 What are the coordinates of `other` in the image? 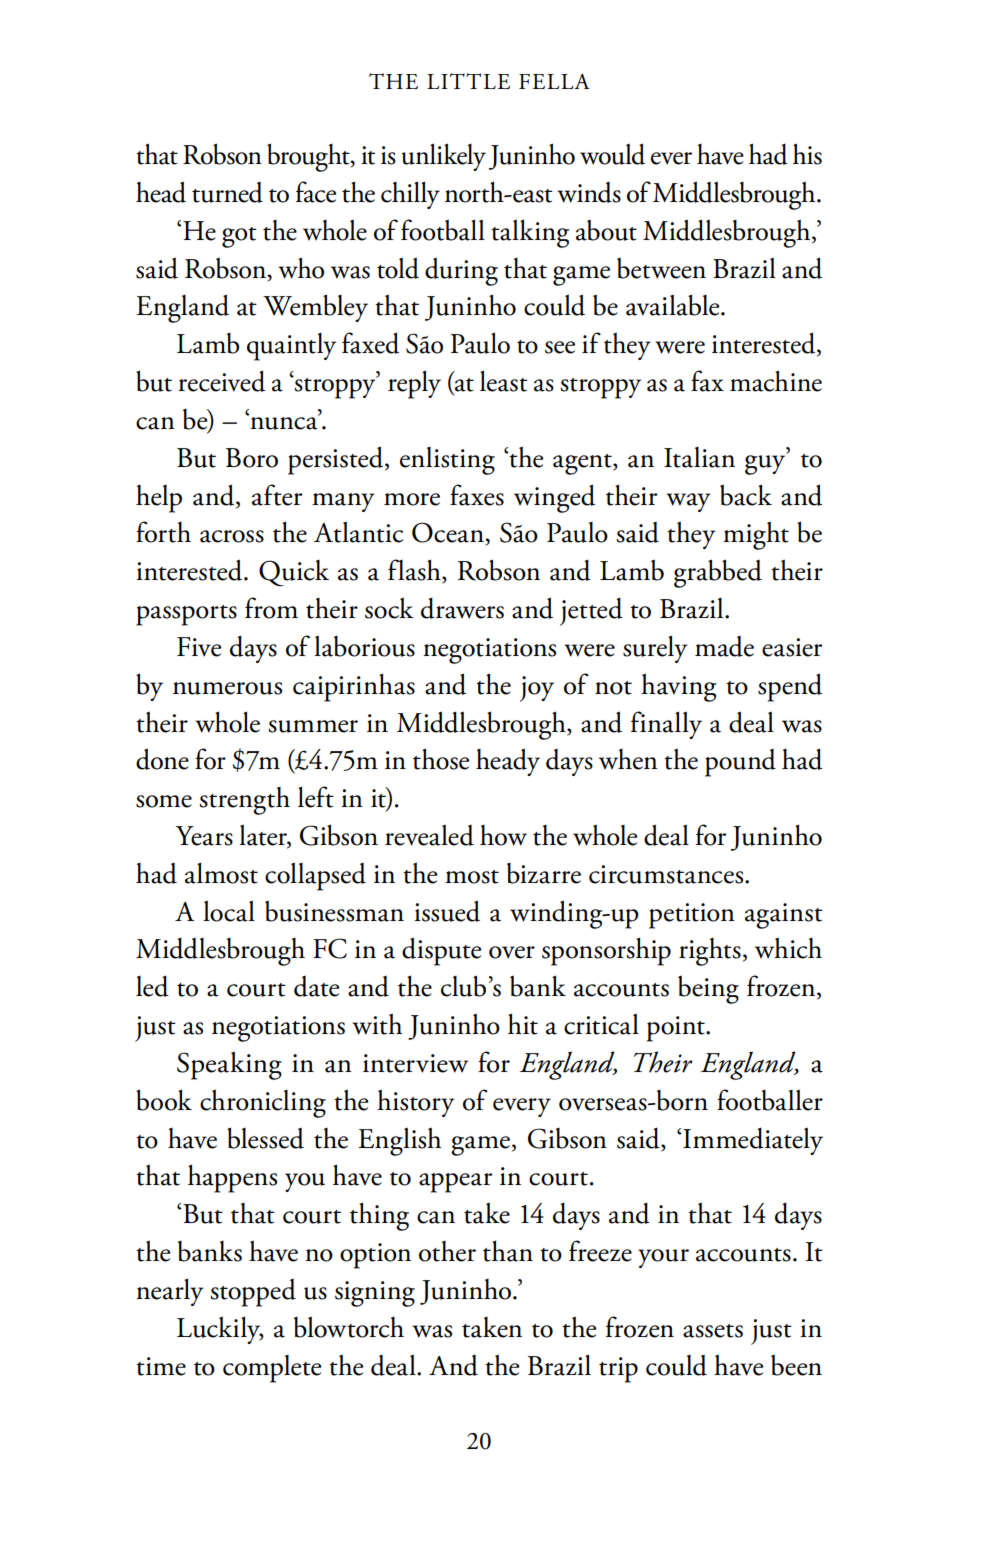 It's located at (447, 1251).
